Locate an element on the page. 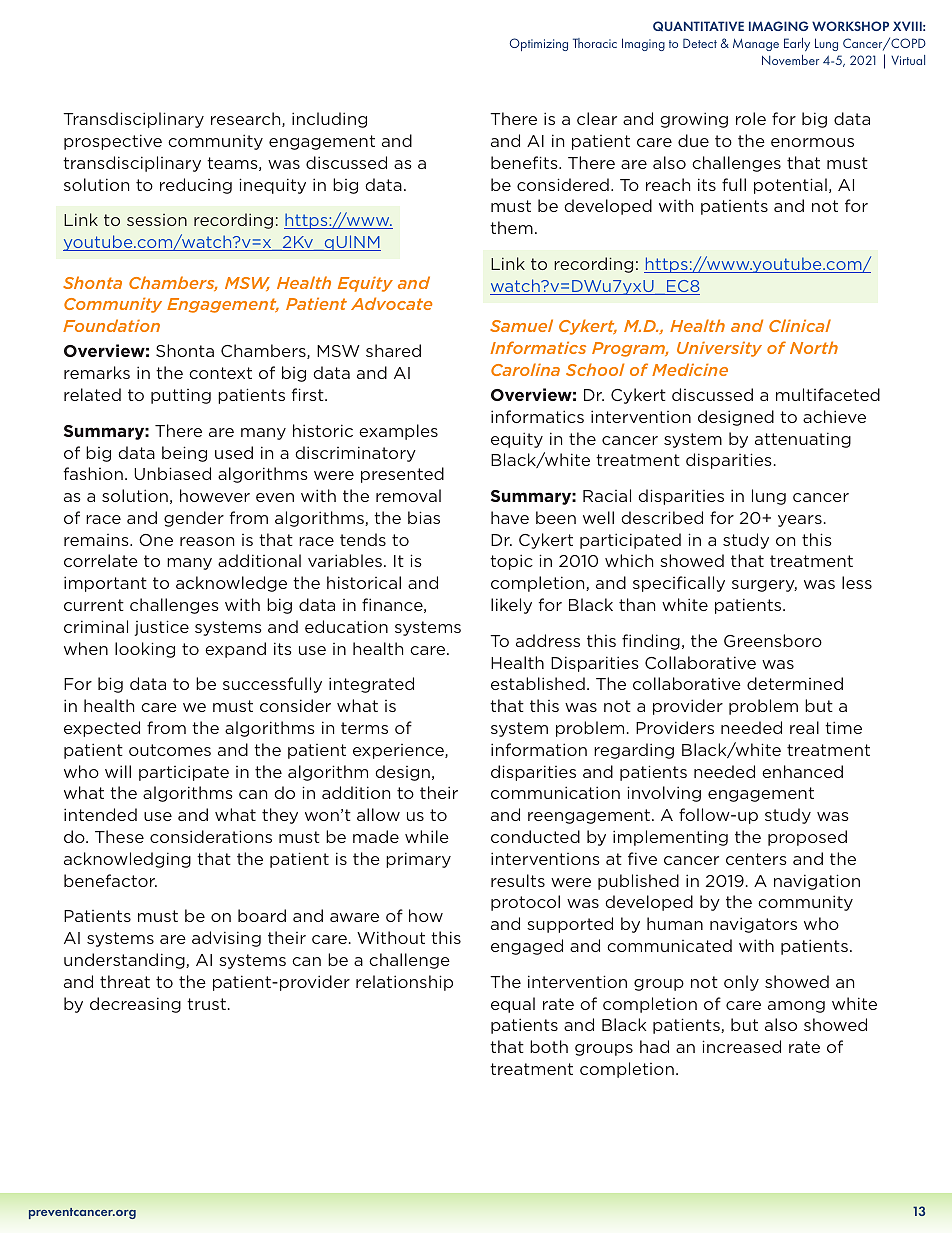 The height and width of the page is (1233, 952). November is located at coordinates (790, 60).
